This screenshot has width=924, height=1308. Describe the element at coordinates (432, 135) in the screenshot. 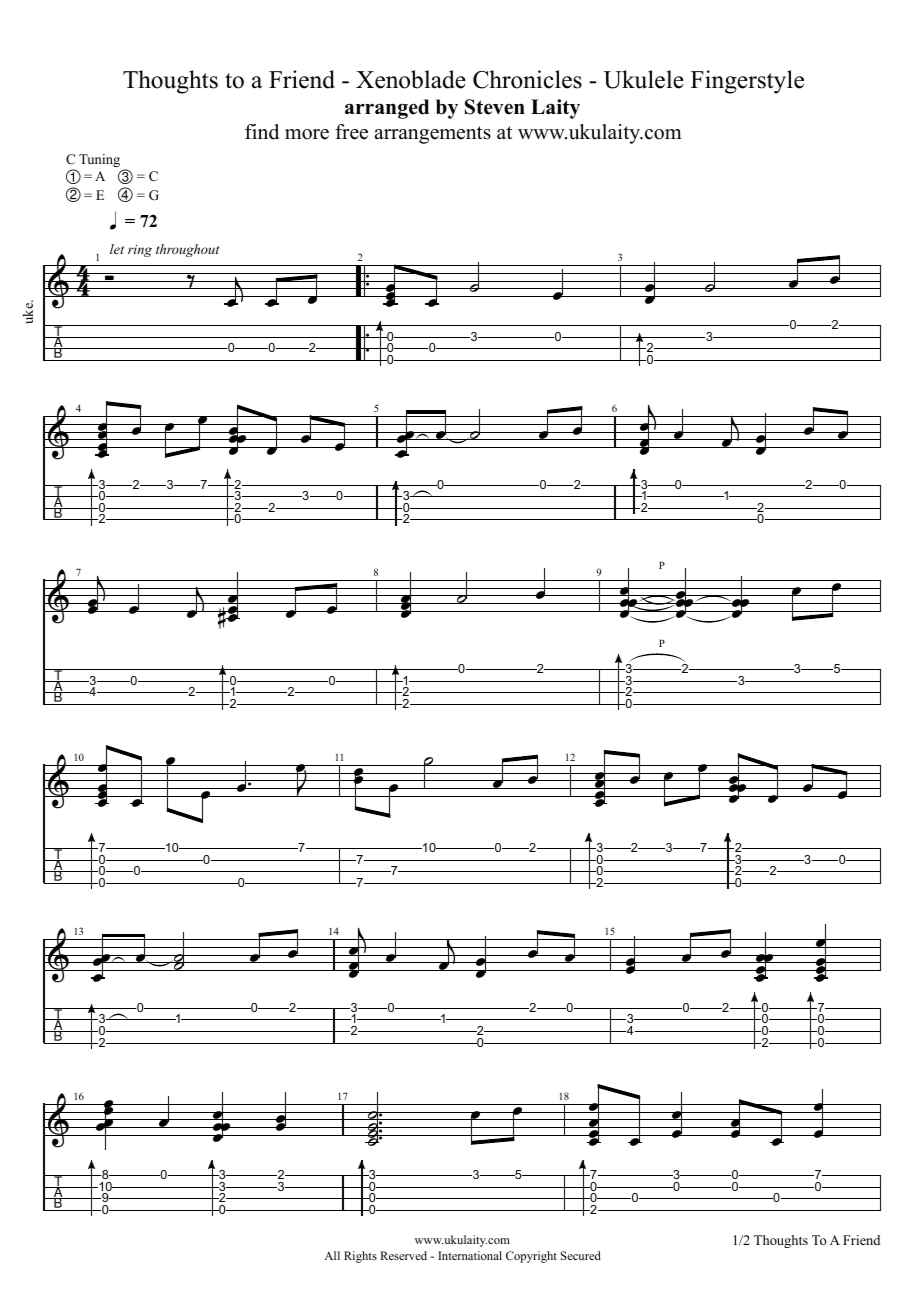

I see `arrangements` at that location.
